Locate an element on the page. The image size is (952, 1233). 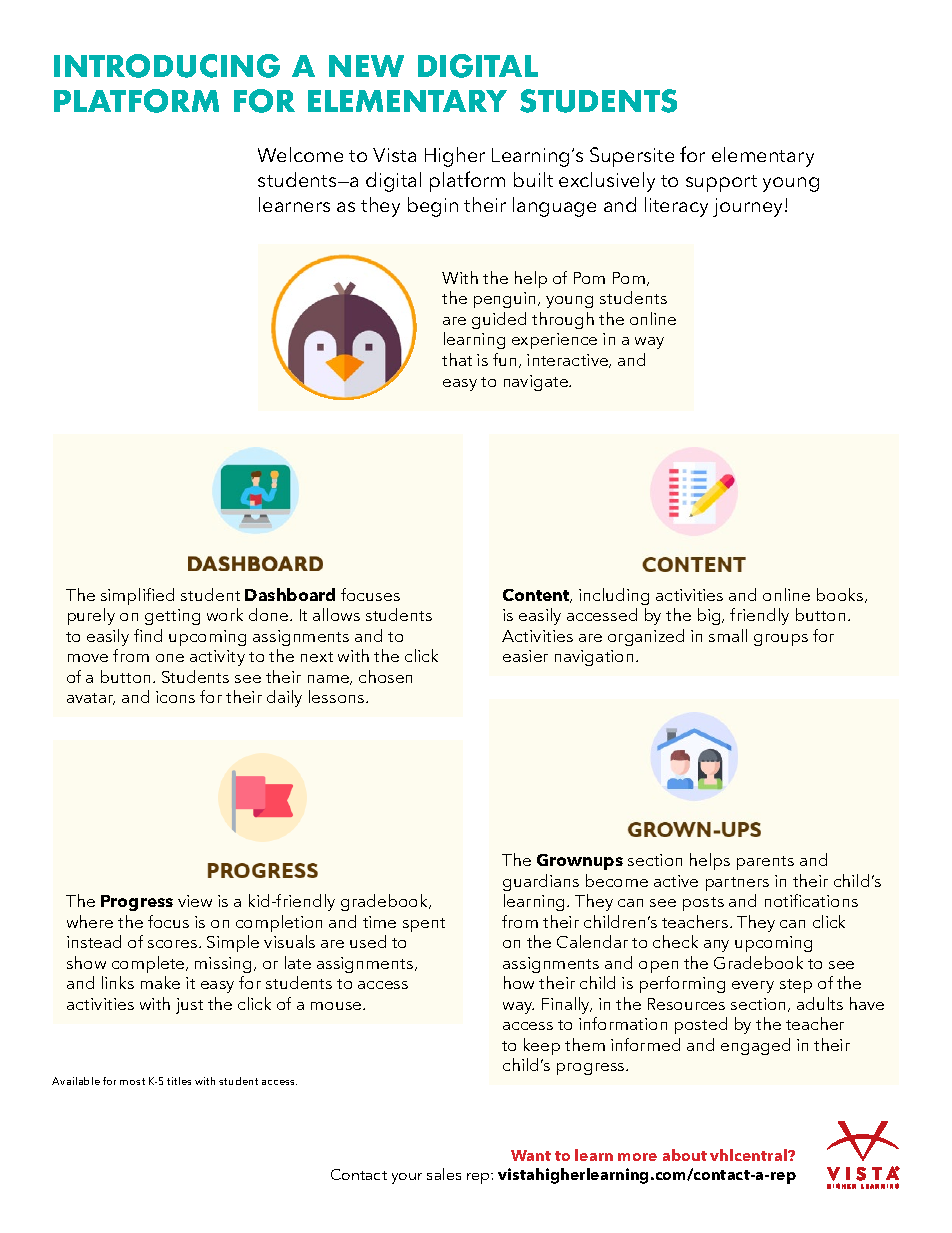
sales is located at coordinates (444, 1174).
